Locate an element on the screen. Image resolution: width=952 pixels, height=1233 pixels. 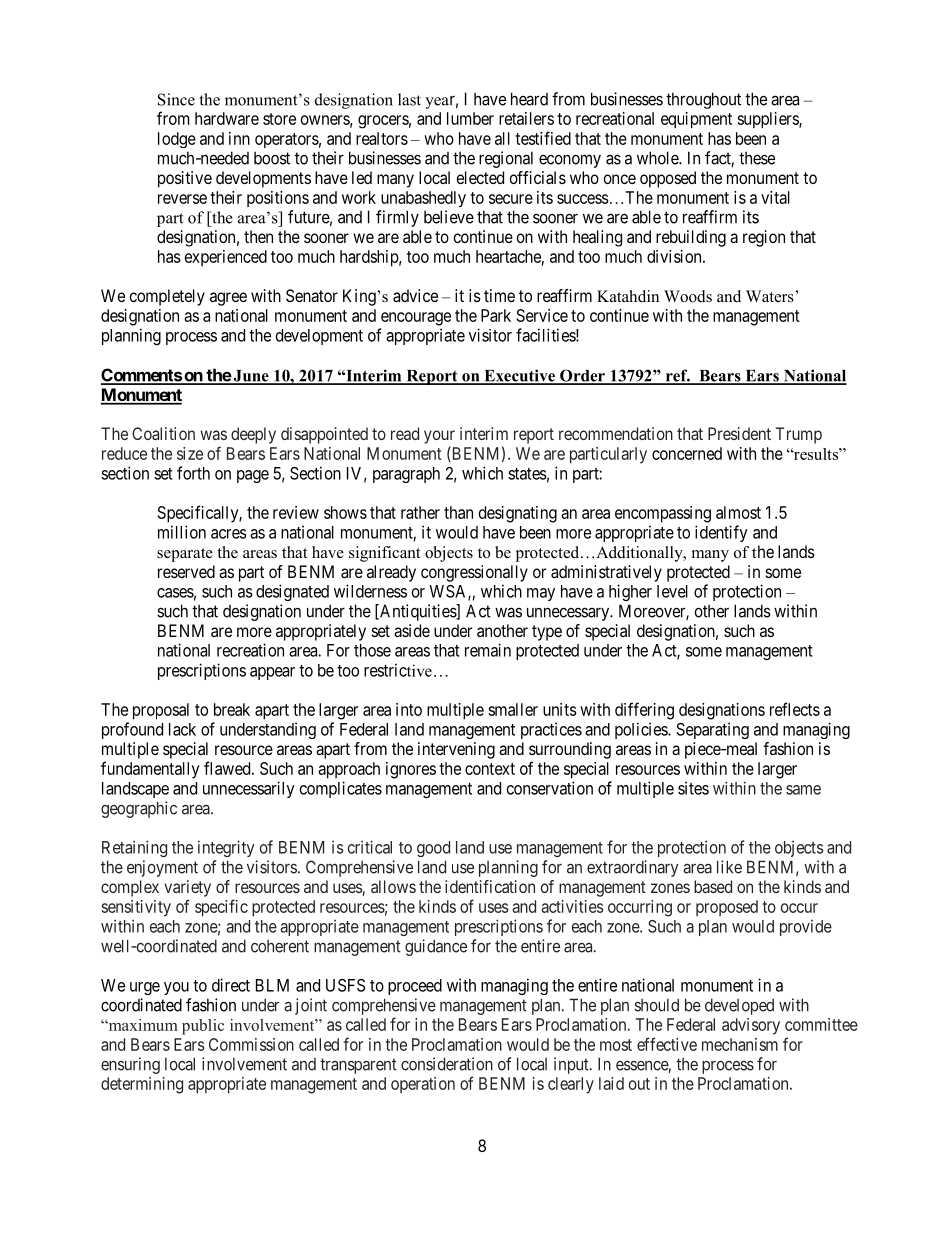
public is located at coordinates (203, 1027).
